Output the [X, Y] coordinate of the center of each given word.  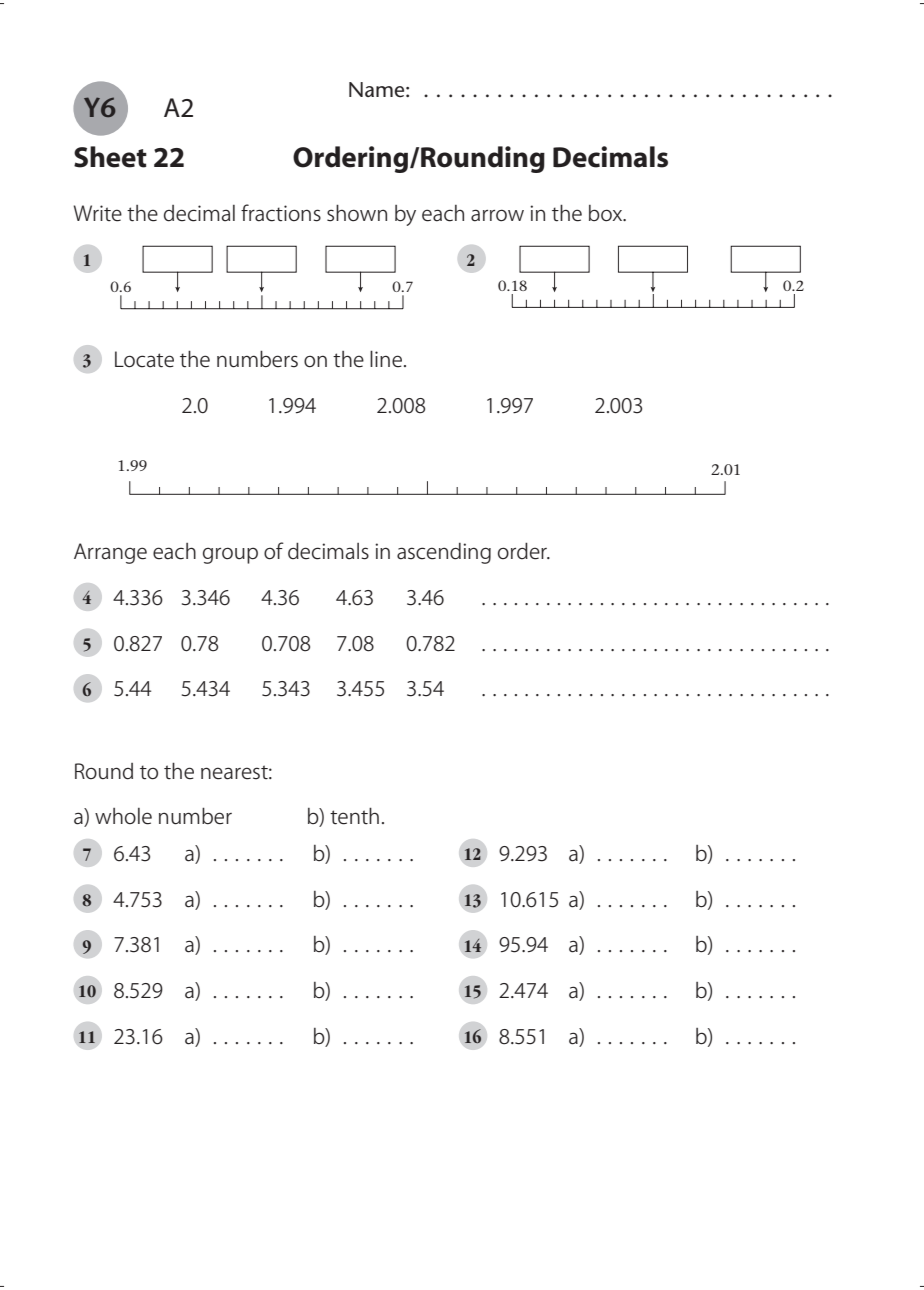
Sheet [110, 157]
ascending [444, 553]
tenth [354, 816]
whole [123, 816]
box [607, 213]
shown [357, 213]
